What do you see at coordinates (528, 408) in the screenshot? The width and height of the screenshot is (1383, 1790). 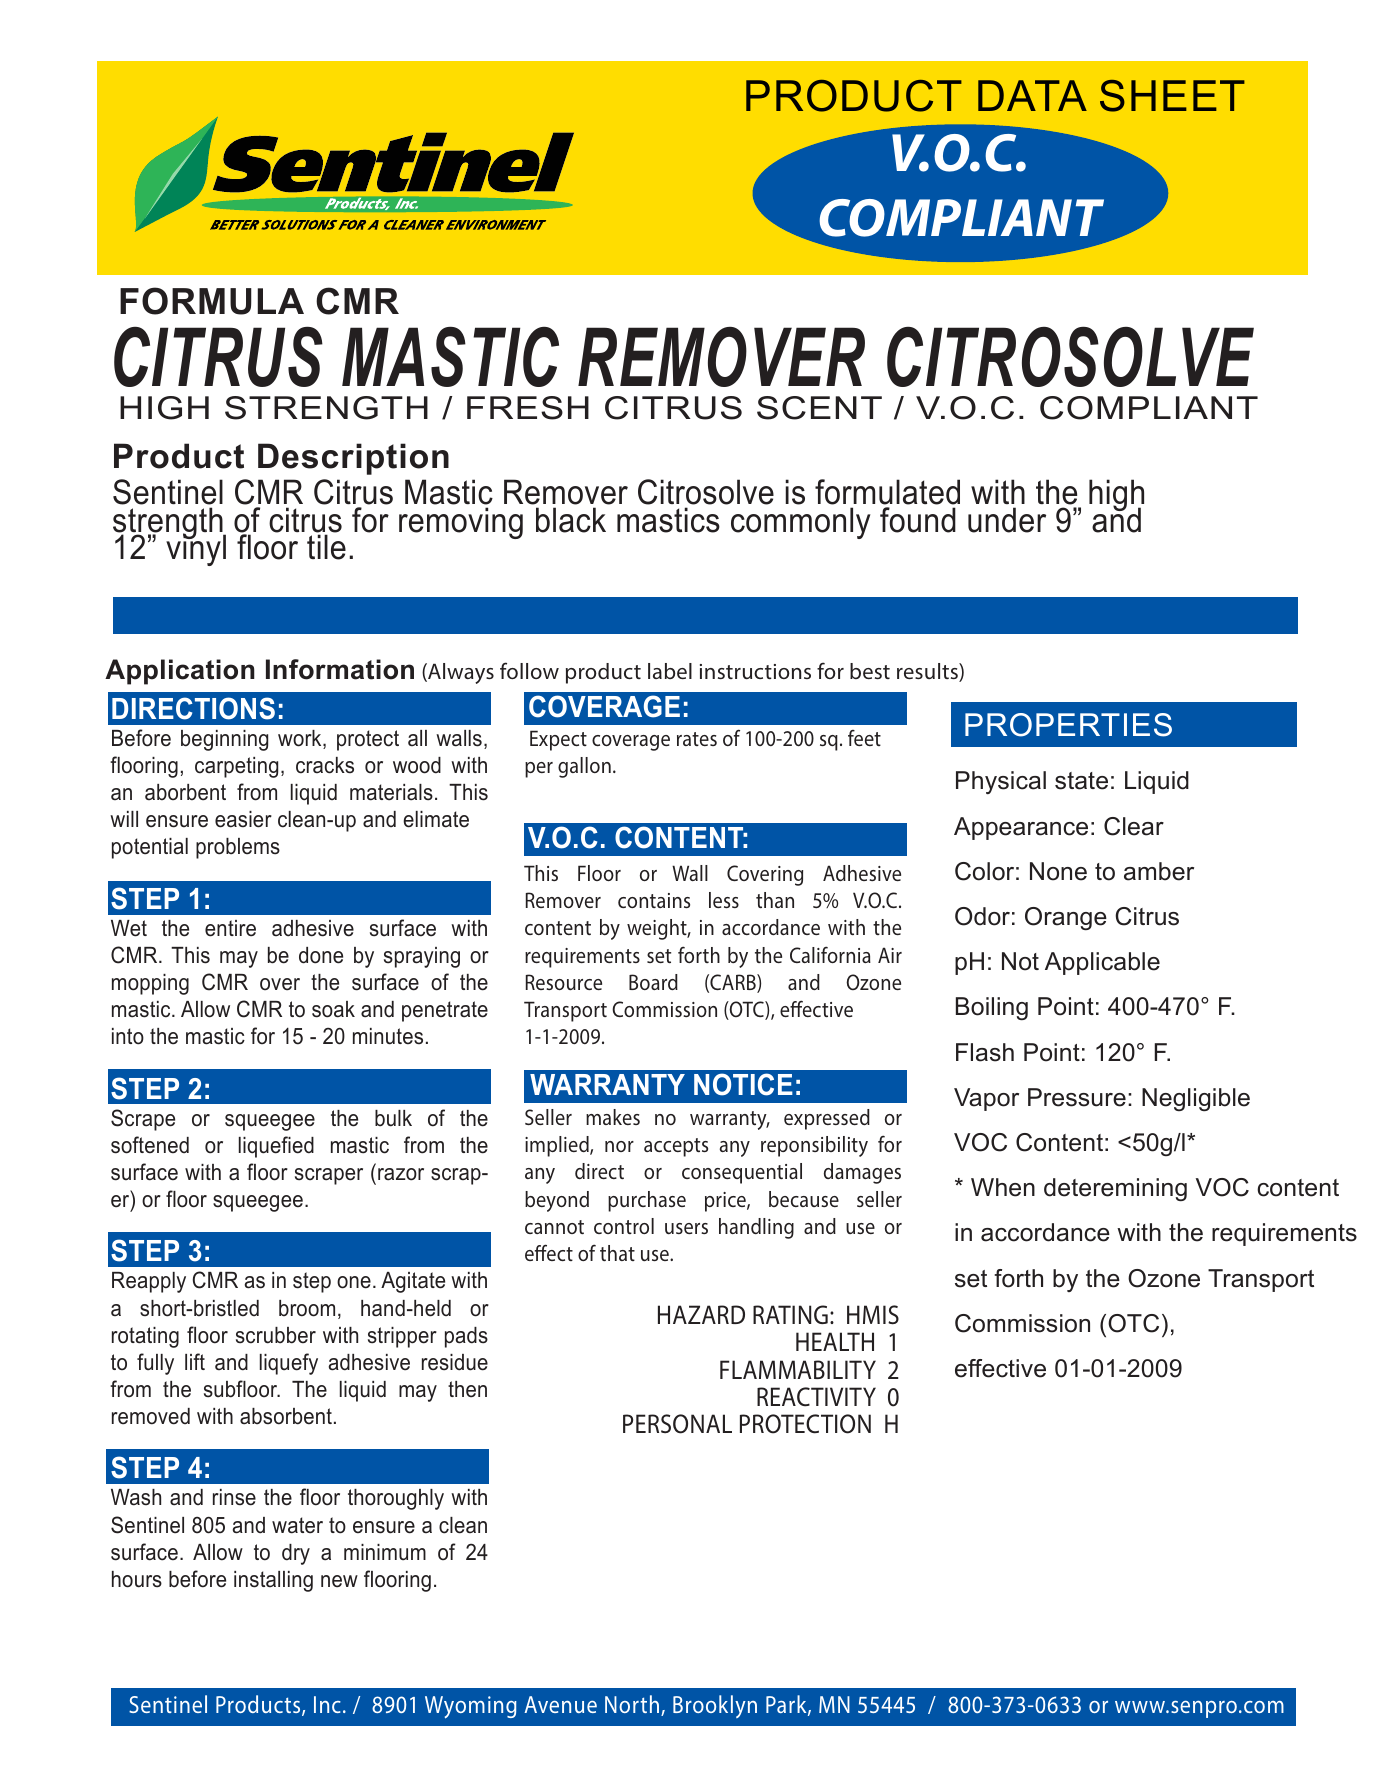 I see `FRESH` at bounding box center [528, 408].
